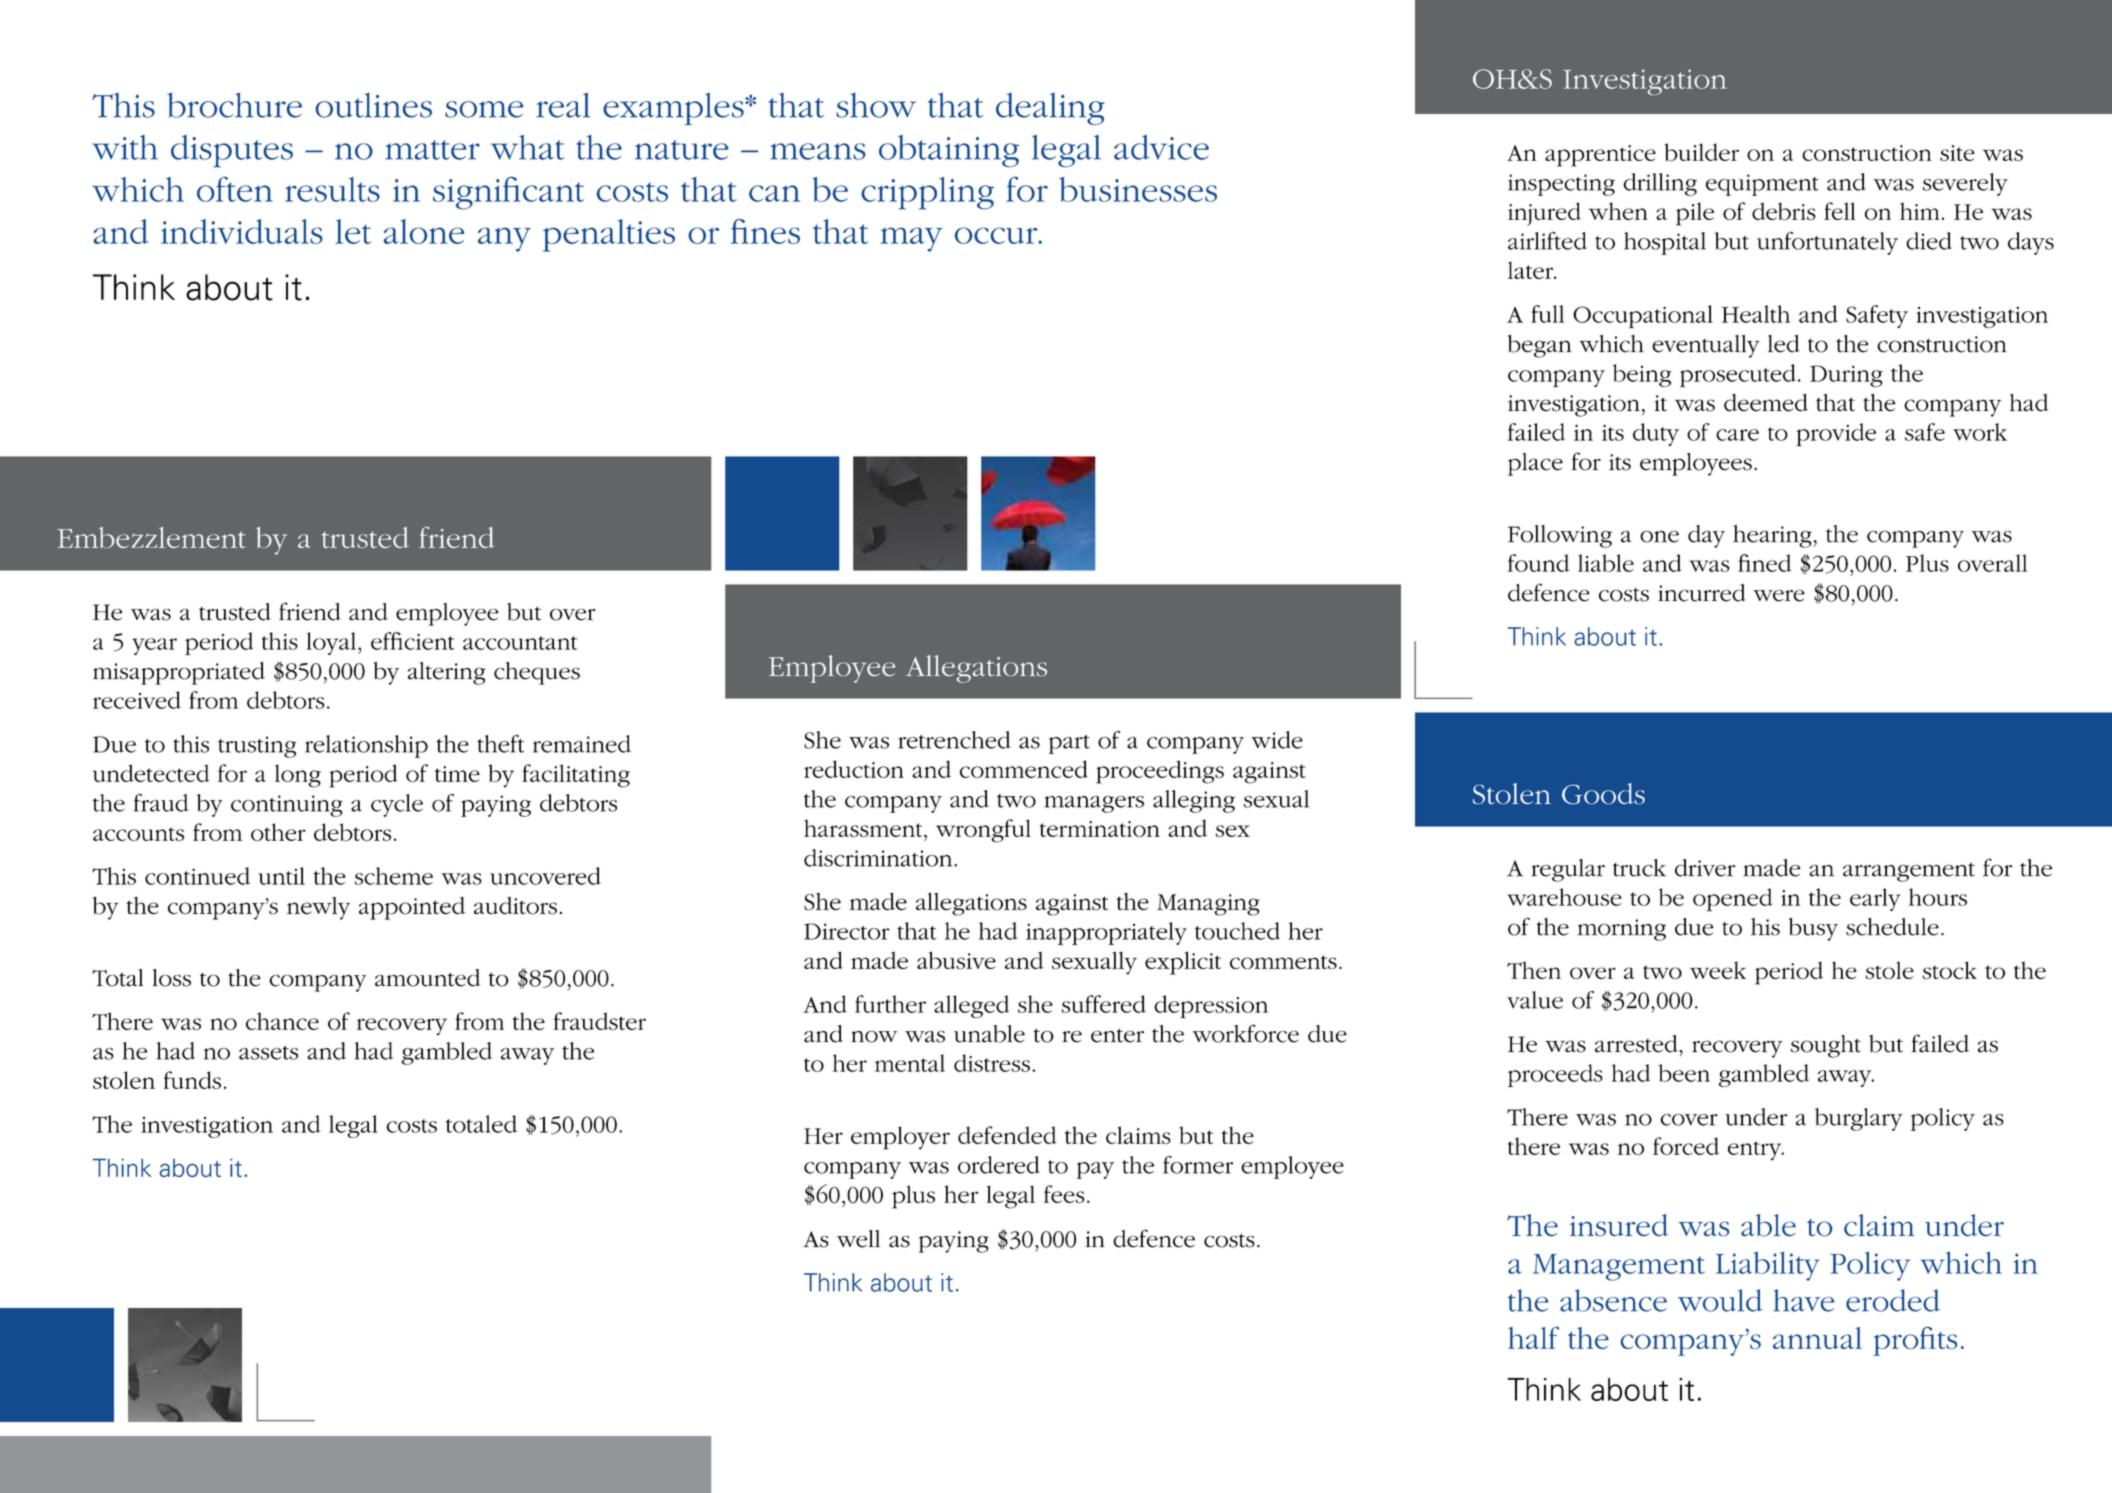 The height and width of the screenshot is (1493, 2112). What do you see at coordinates (1069, 744) in the screenshot?
I see `part` at bounding box center [1069, 744].
